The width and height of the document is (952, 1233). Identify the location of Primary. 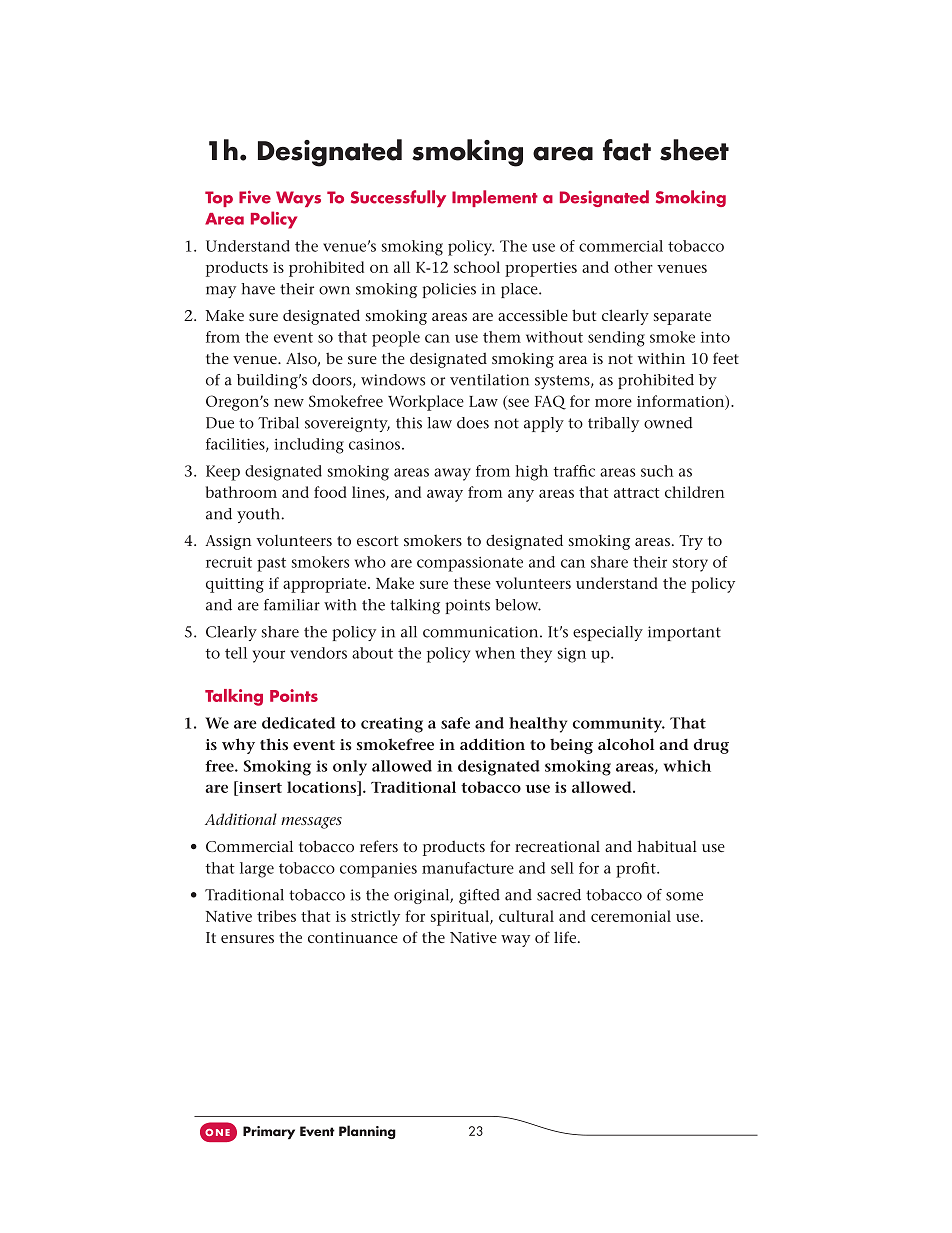
(269, 1132).
